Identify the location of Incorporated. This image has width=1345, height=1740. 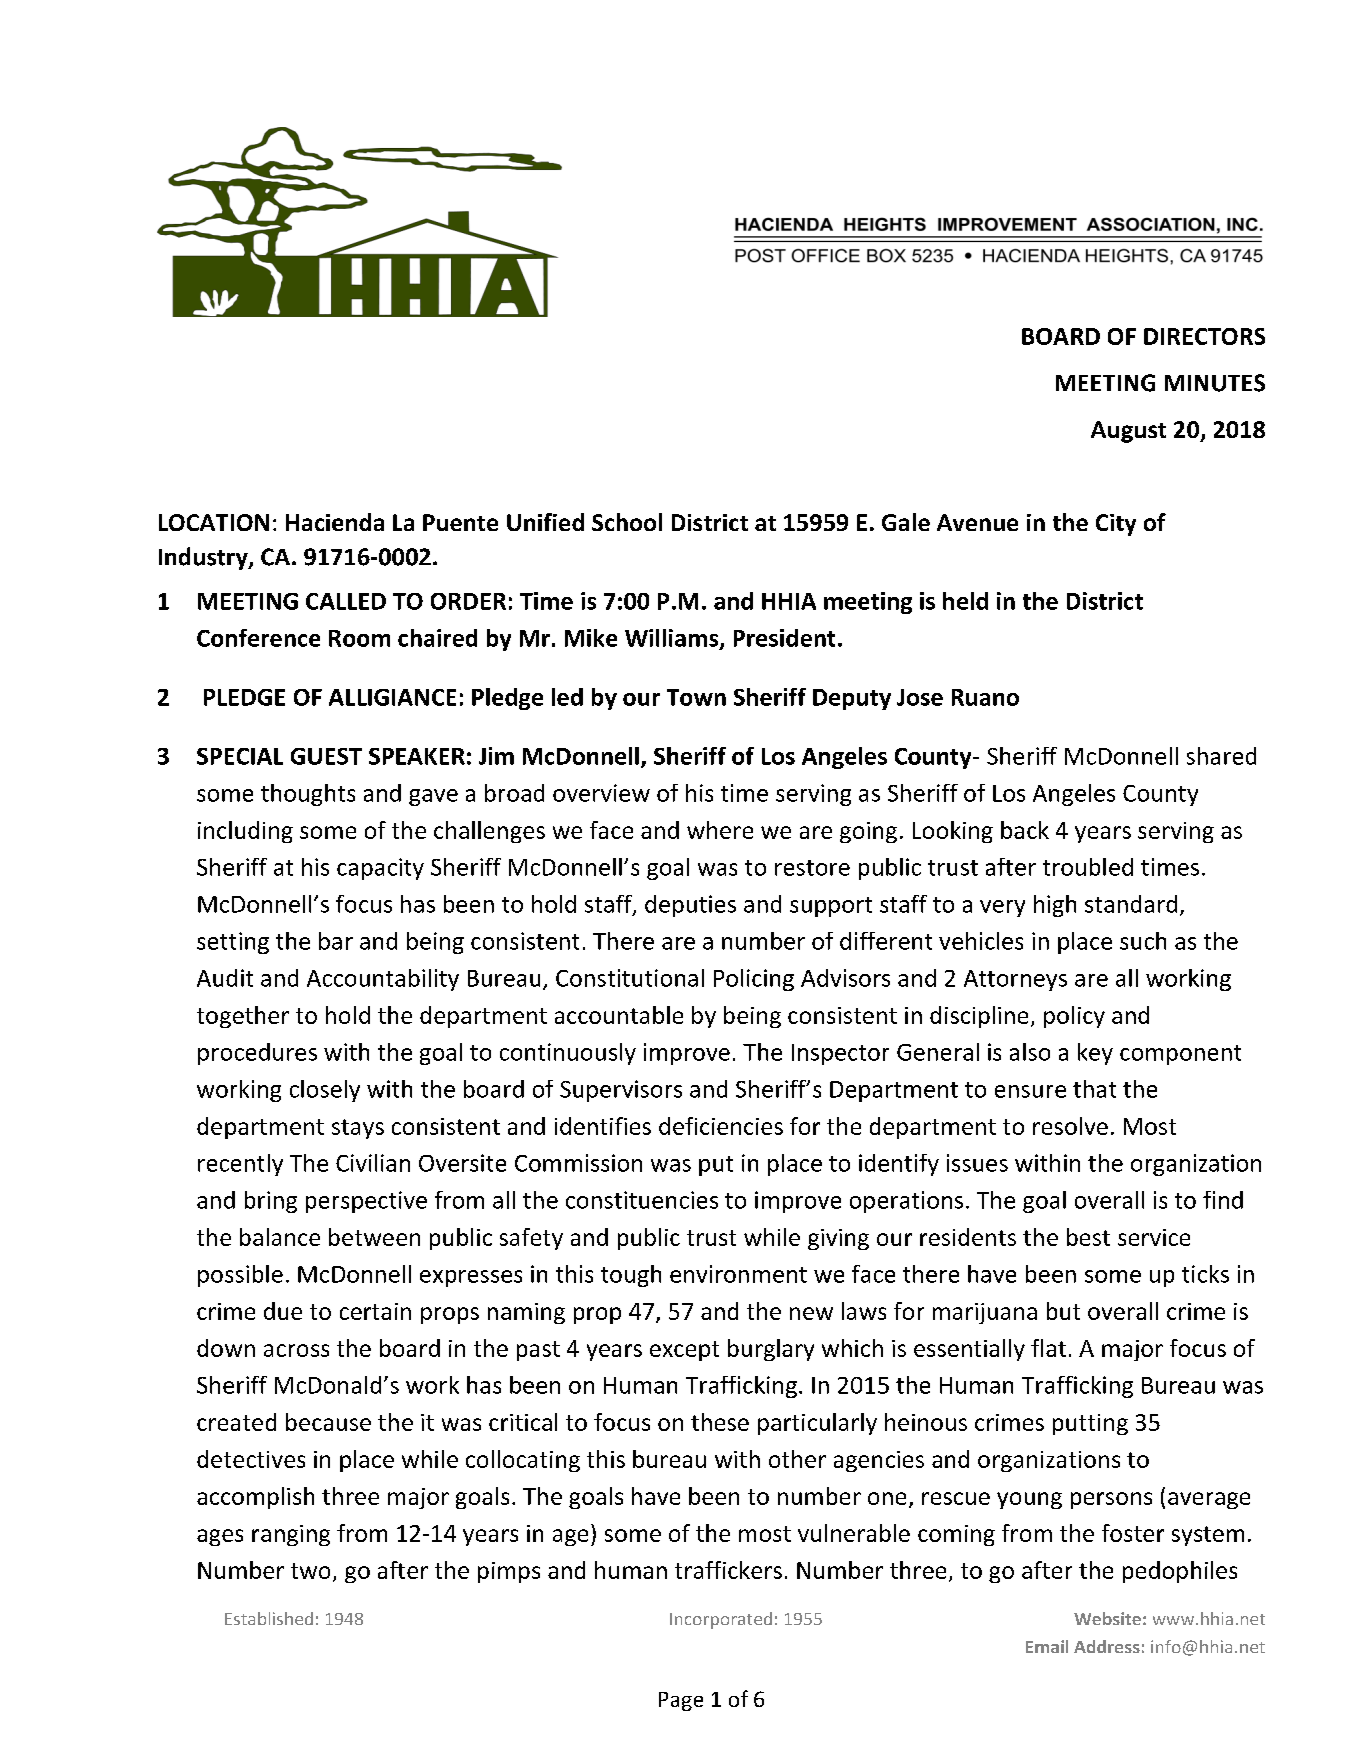
(721, 1620).
